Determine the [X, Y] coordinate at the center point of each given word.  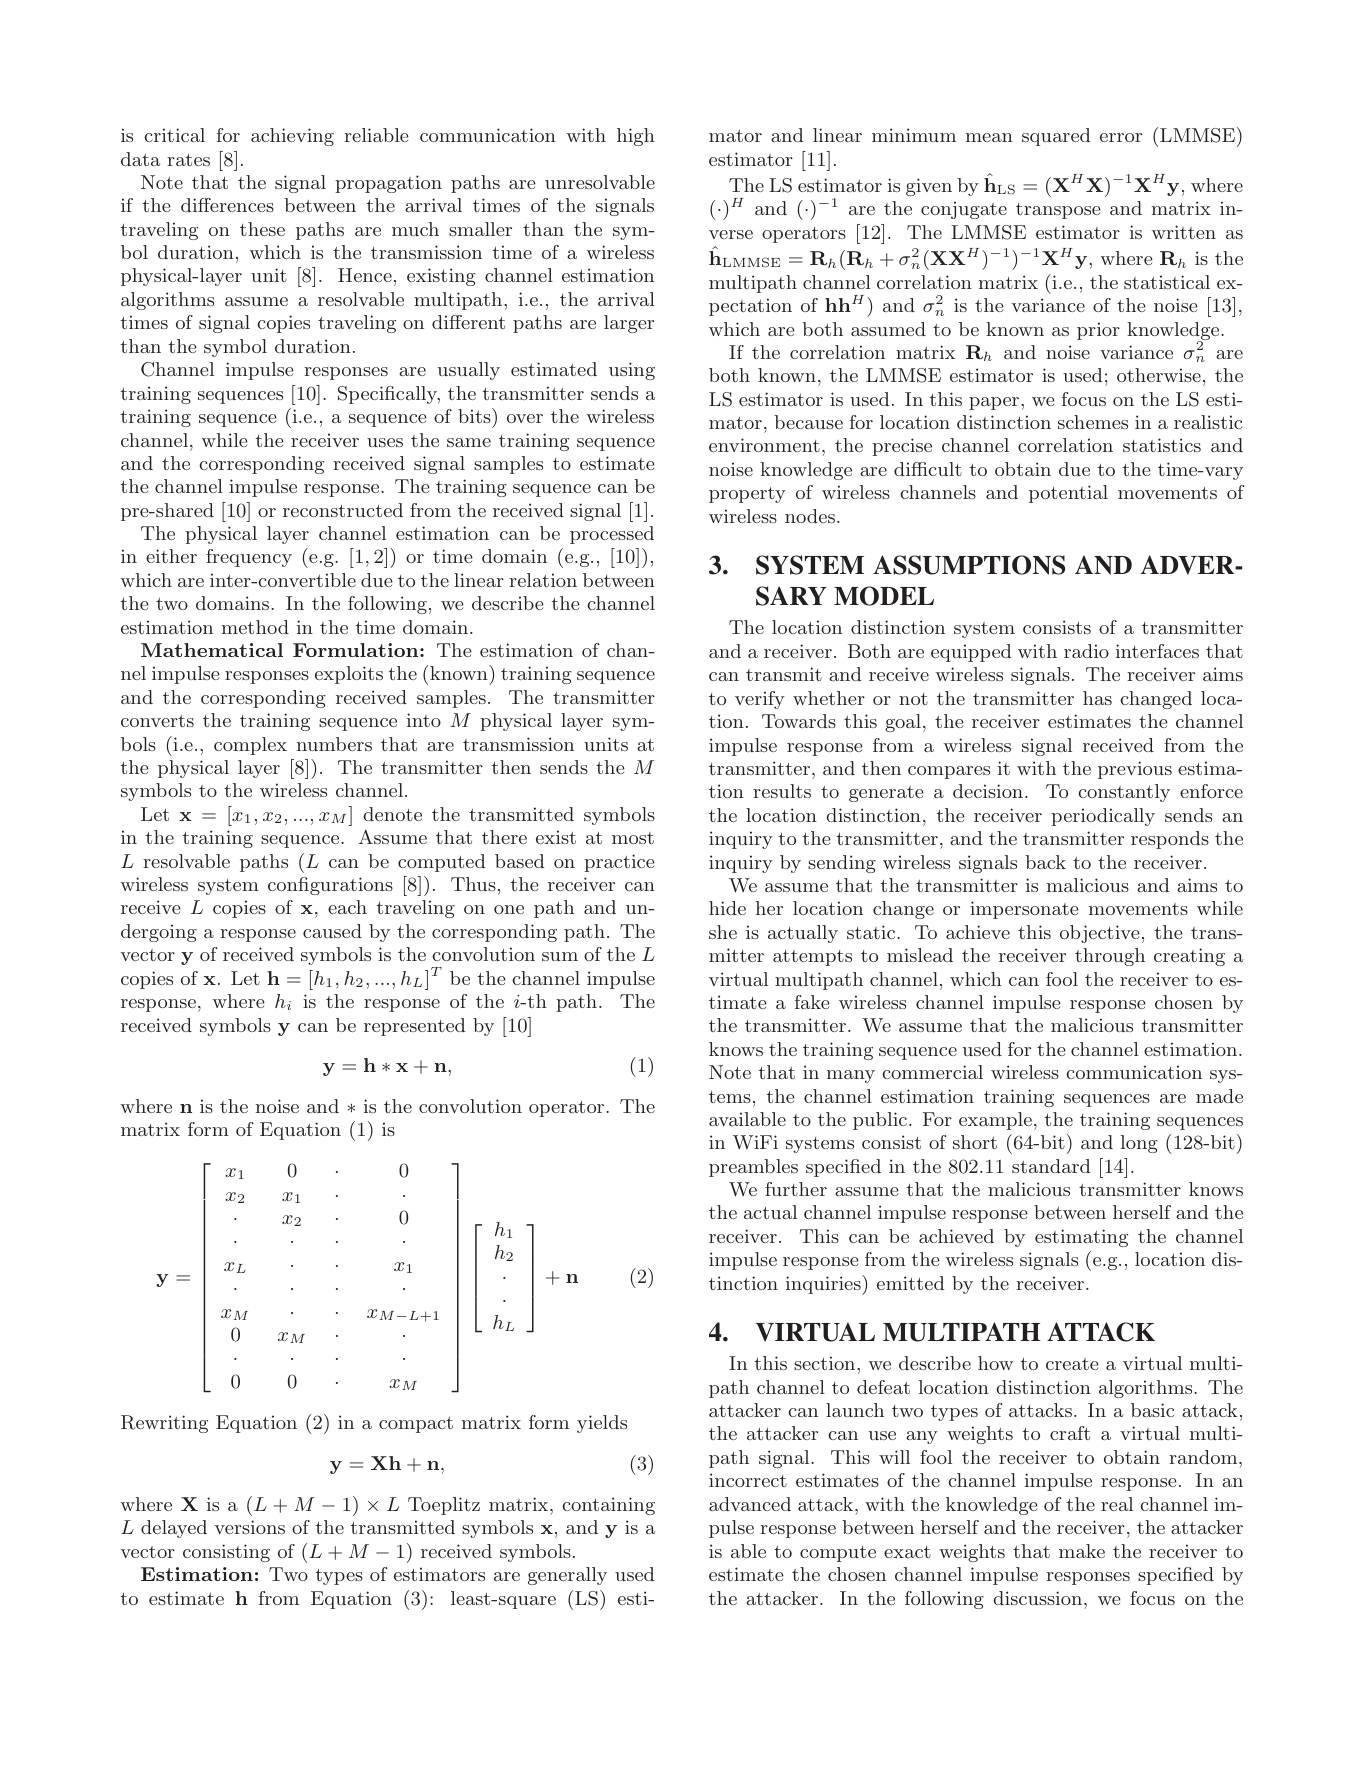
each [347, 907]
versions [250, 1527]
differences [227, 205]
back [1045, 862]
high [636, 137]
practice [619, 863]
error [1121, 137]
